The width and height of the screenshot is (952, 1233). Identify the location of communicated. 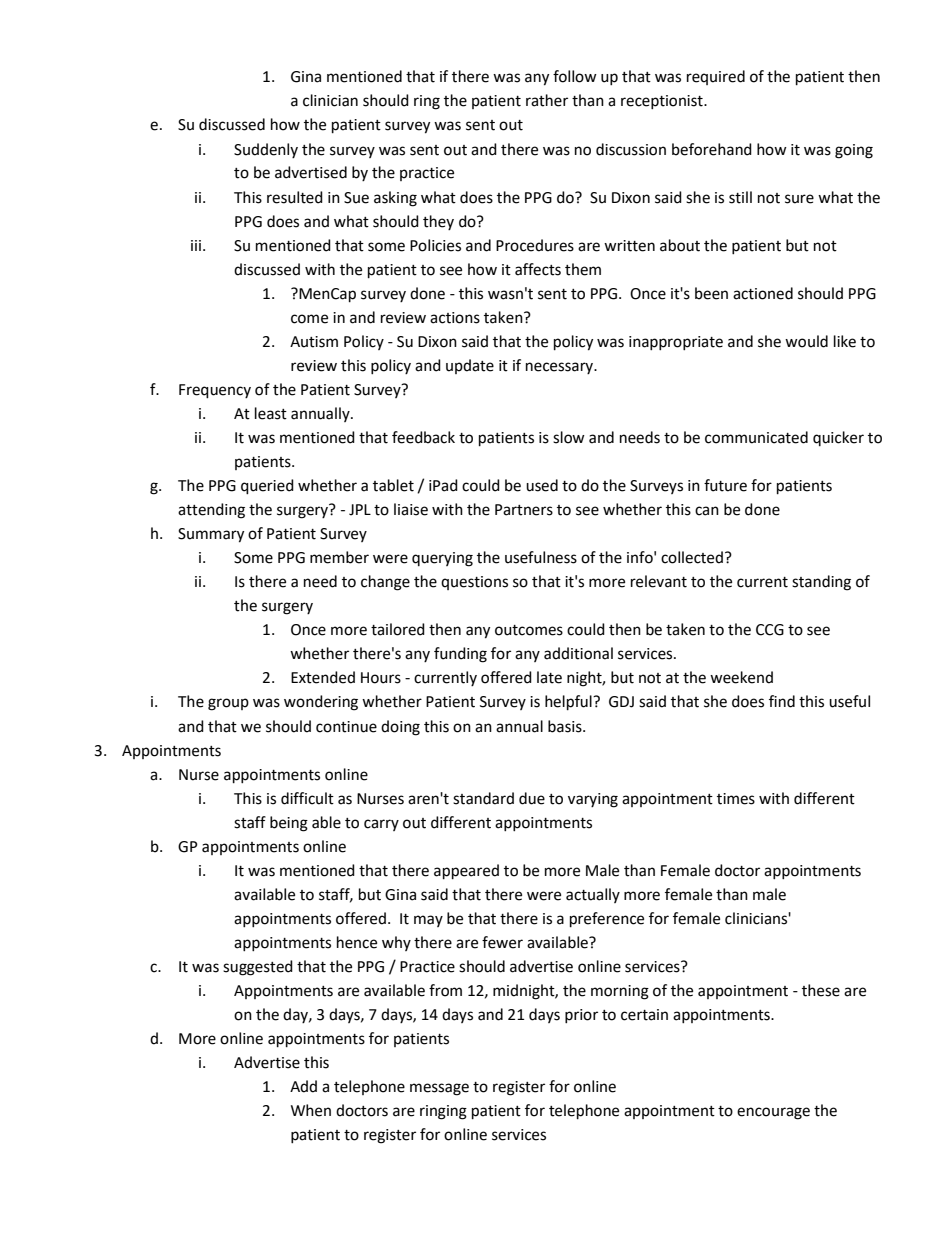
(756, 437).
